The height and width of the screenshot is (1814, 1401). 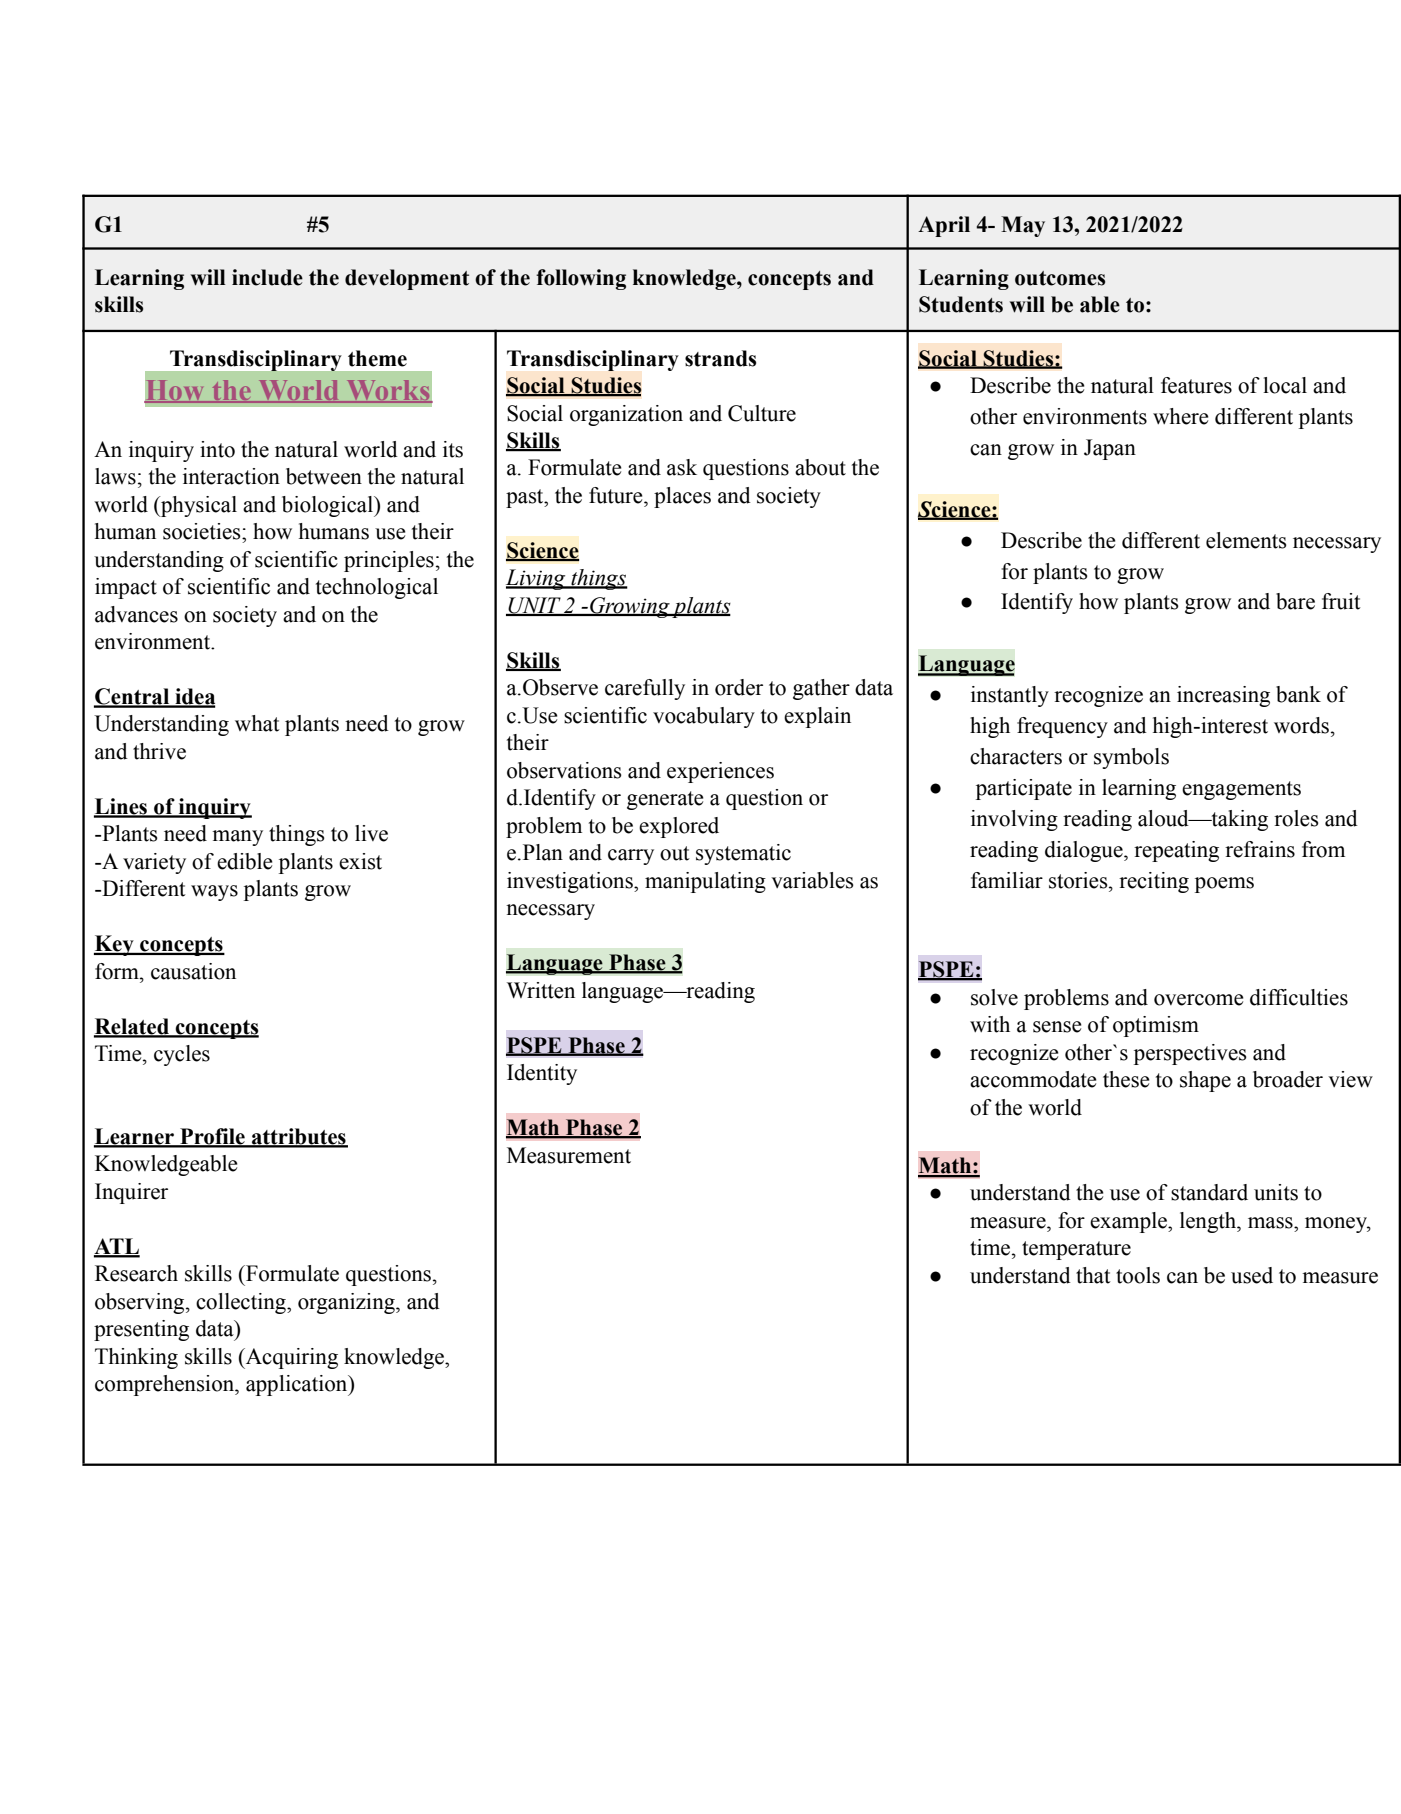 I want to click on used, so click(x=1252, y=1275).
